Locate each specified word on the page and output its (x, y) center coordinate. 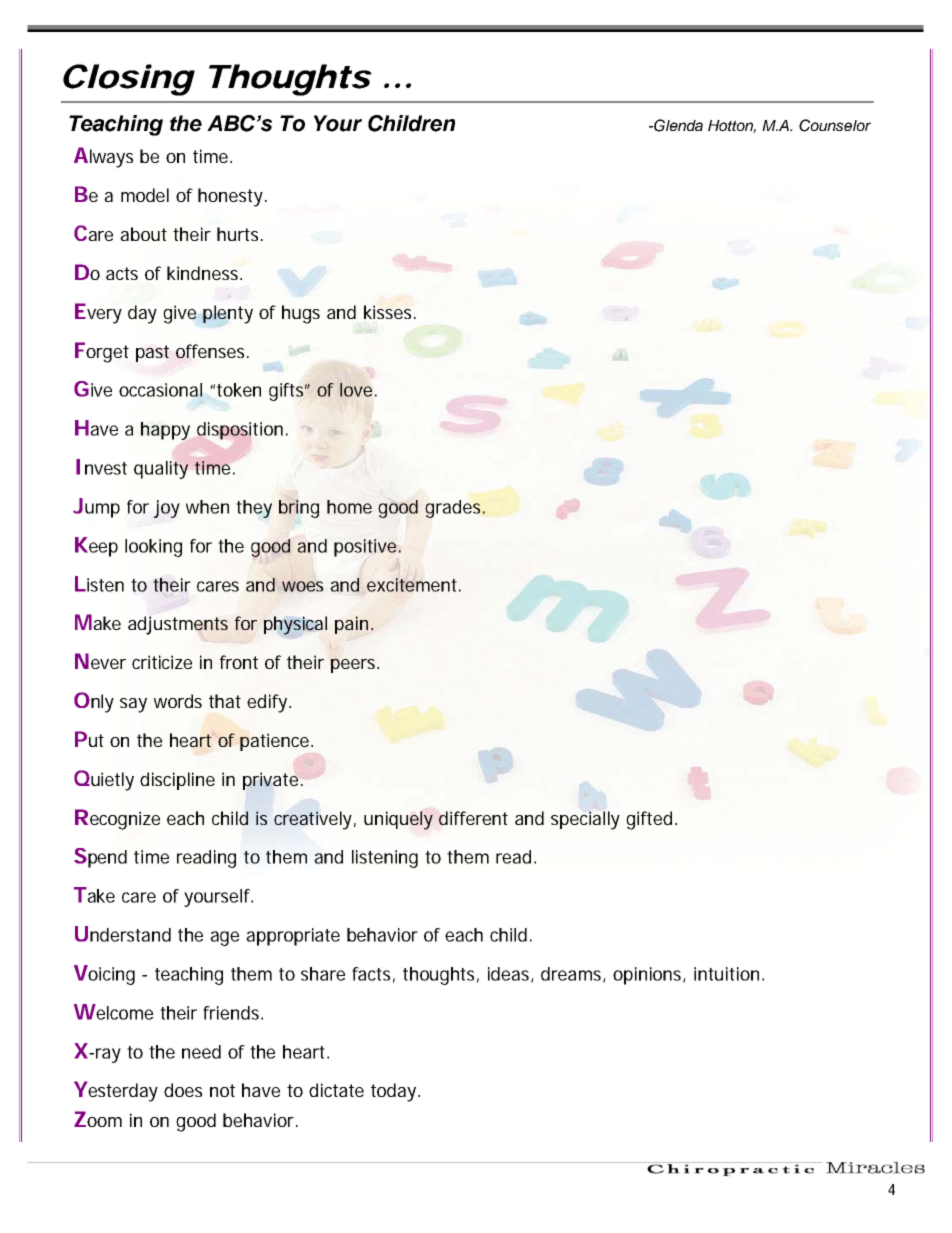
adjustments (178, 625)
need (201, 1052)
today (393, 1092)
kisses (387, 312)
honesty (230, 197)
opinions (648, 976)
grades (452, 509)
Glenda (677, 125)
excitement (412, 585)
